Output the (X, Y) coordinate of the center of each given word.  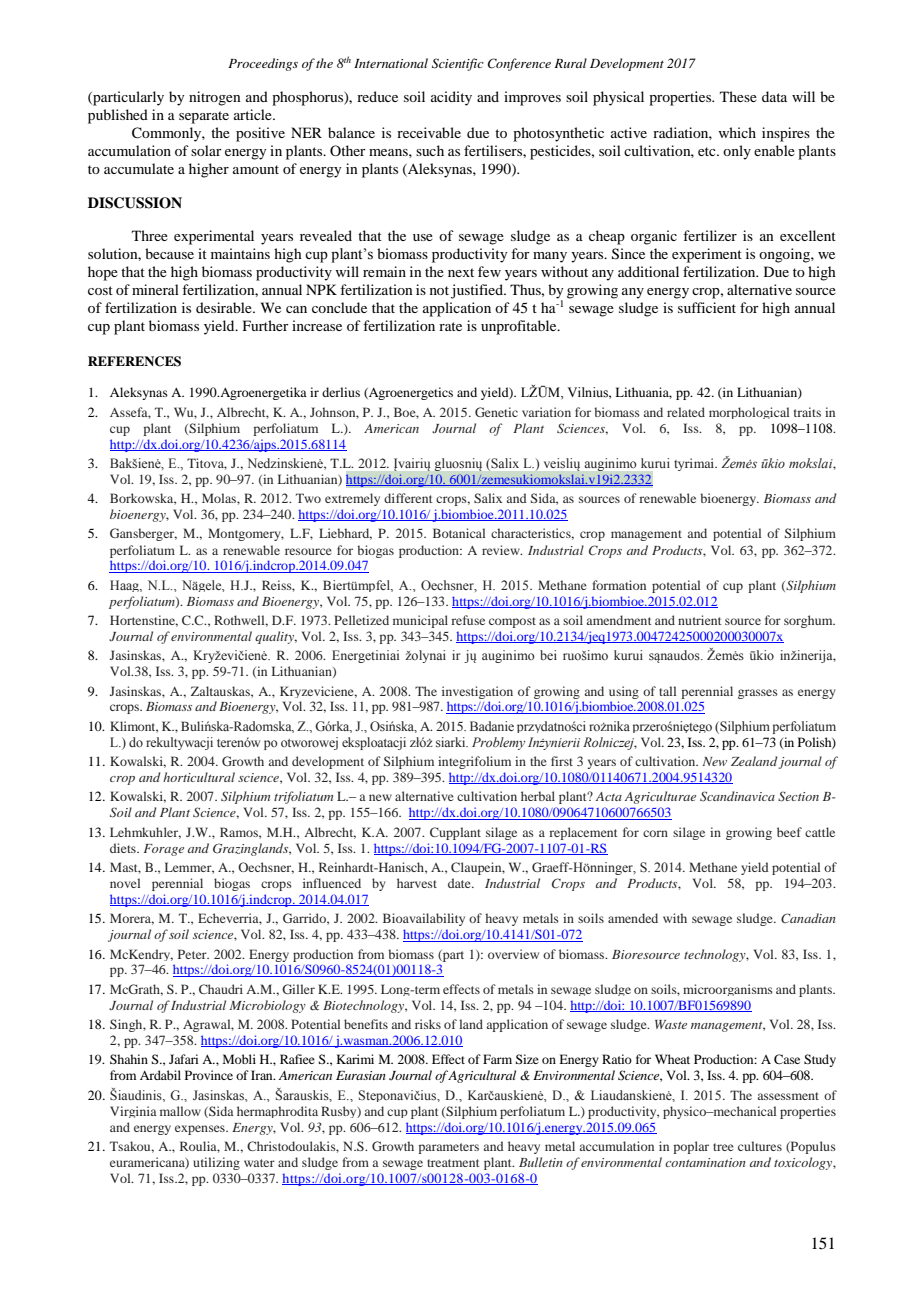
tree (723, 1147)
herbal (538, 796)
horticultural (199, 777)
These (738, 96)
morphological (749, 413)
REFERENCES (134, 361)
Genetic (496, 412)
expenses (201, 1130)
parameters (448, 1148)
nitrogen (215, 98)
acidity (451, 98)
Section (798, 796)
